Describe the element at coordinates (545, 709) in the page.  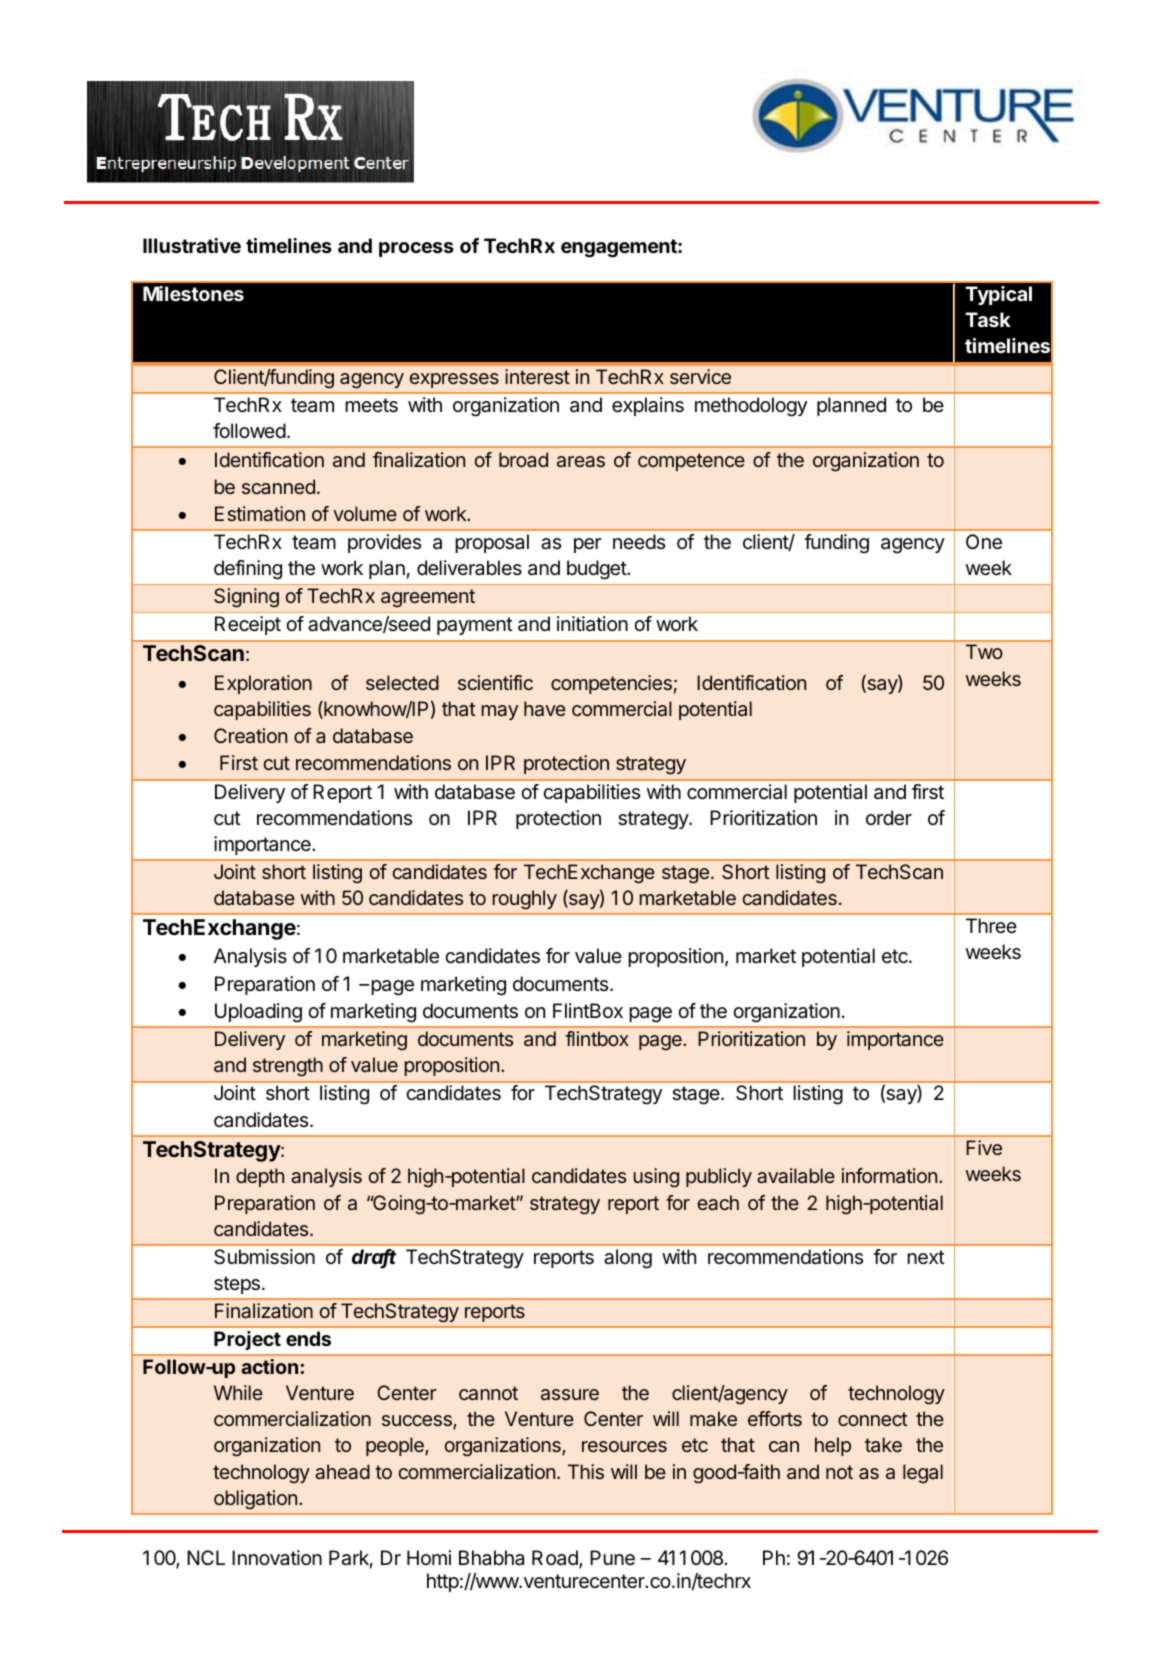
I see `have` at that location.
